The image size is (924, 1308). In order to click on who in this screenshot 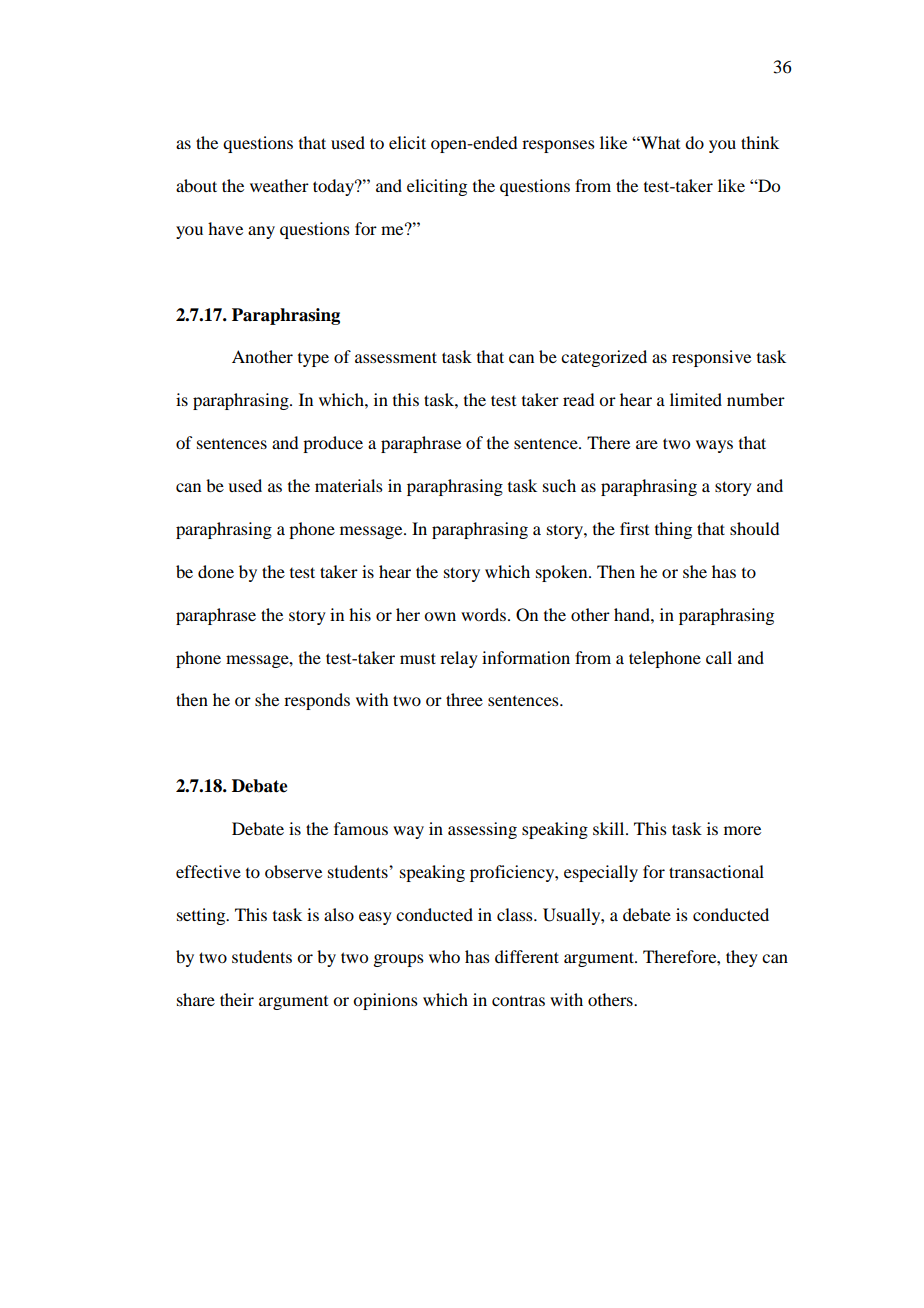, I will do `click(444, 956)`.
